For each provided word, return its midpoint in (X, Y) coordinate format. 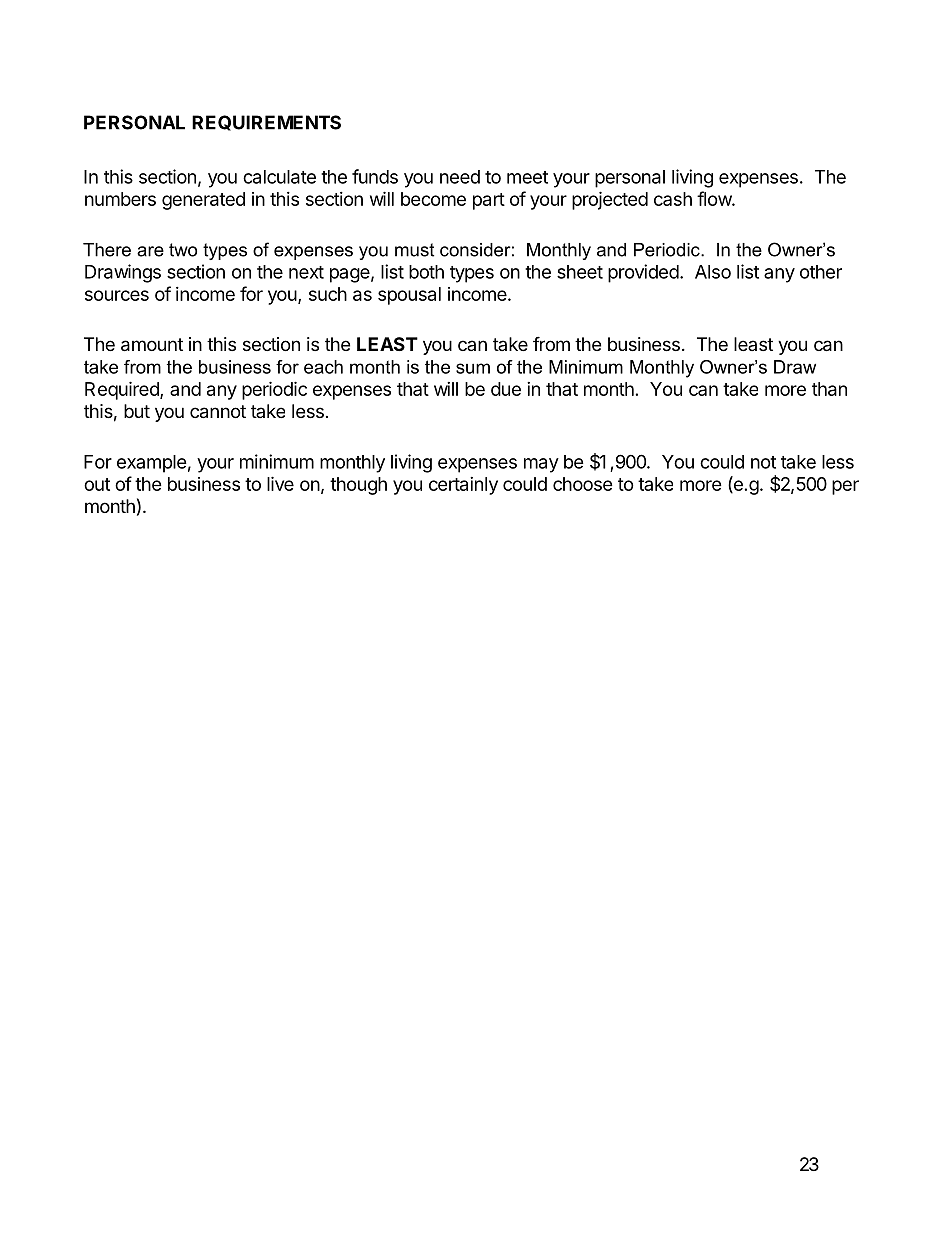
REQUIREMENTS (266, 123)
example (152, 464)
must (414, 250)
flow (715, 198)
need (460, 177)
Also (713, 272)
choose (583, 484)
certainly (463, 486)
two (183, 250)
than (829, 389)
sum (473, 368)
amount (152, 345)
